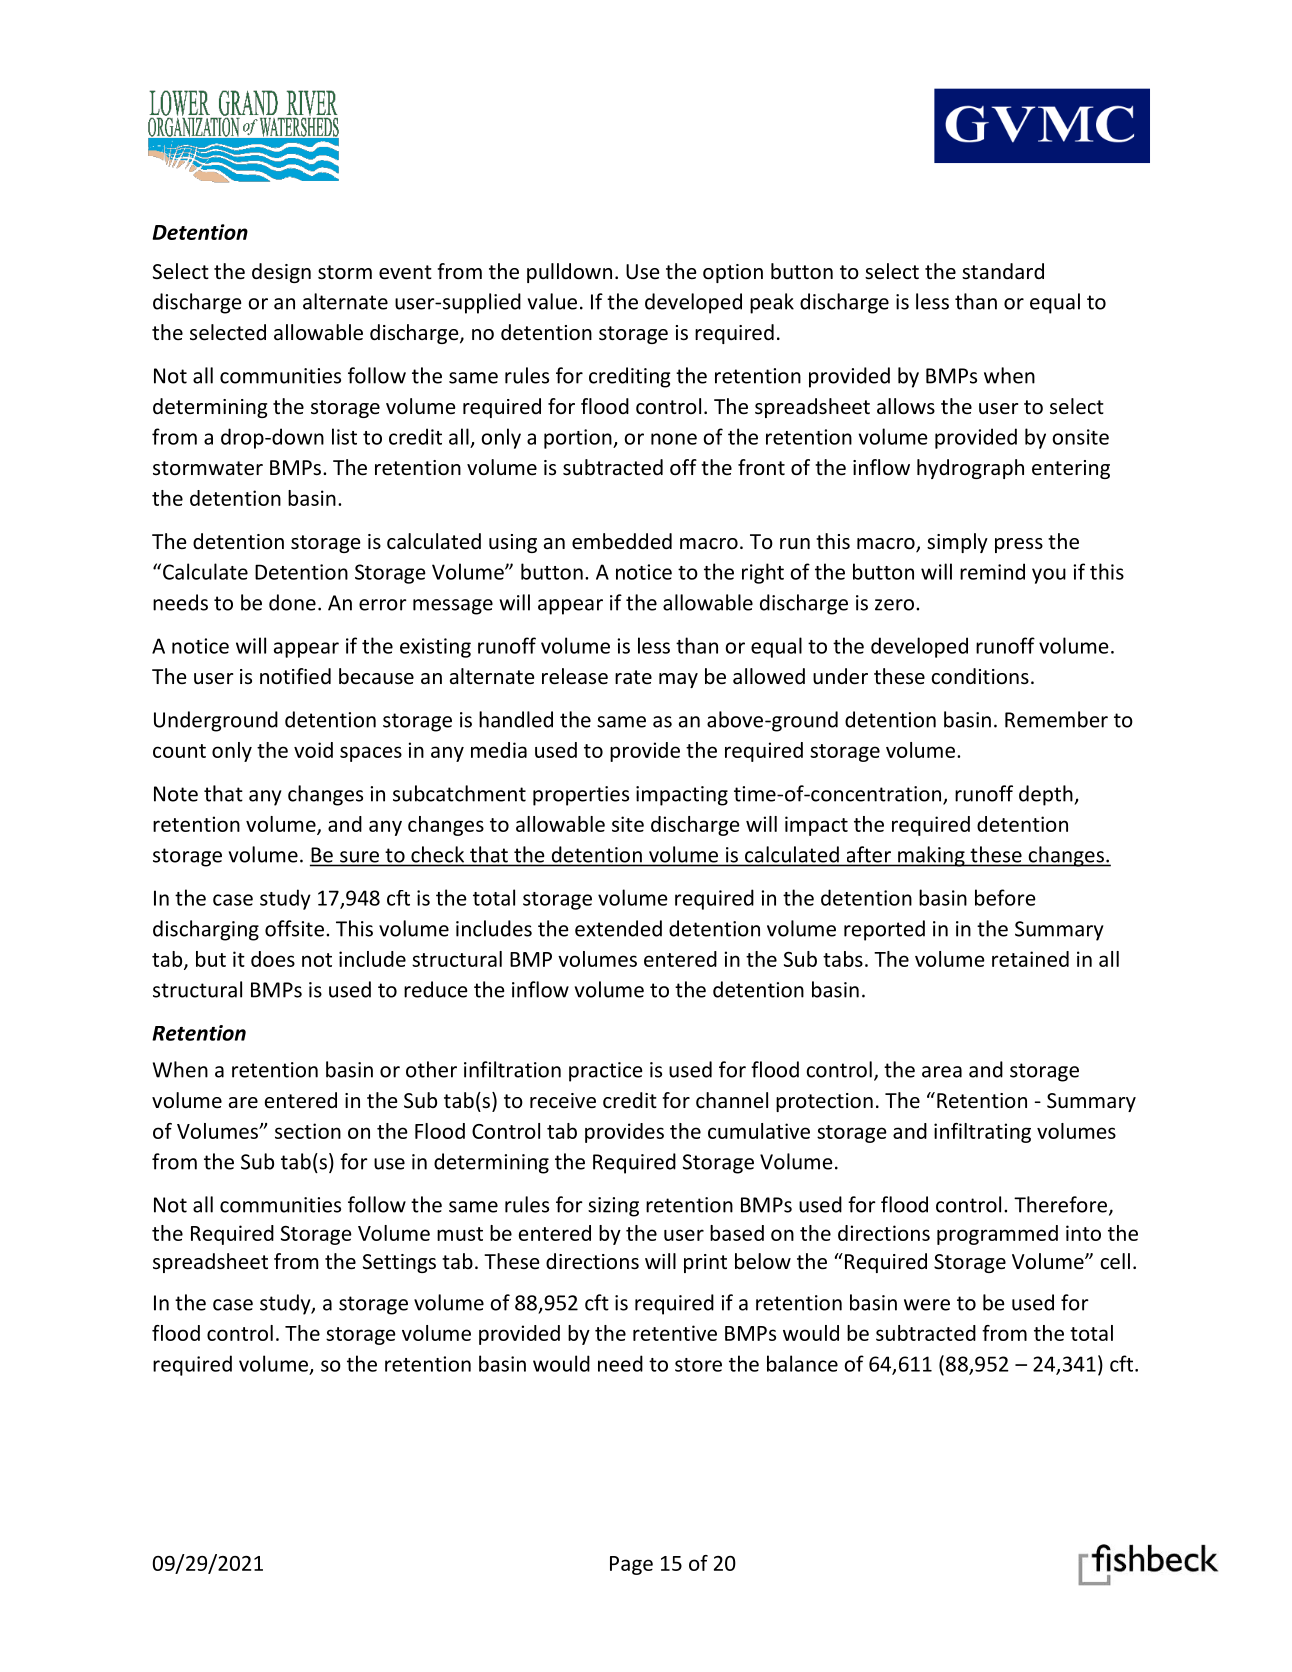 This screenshot has width=1292, height=1672. I want to click on value, so click(552, 301).
